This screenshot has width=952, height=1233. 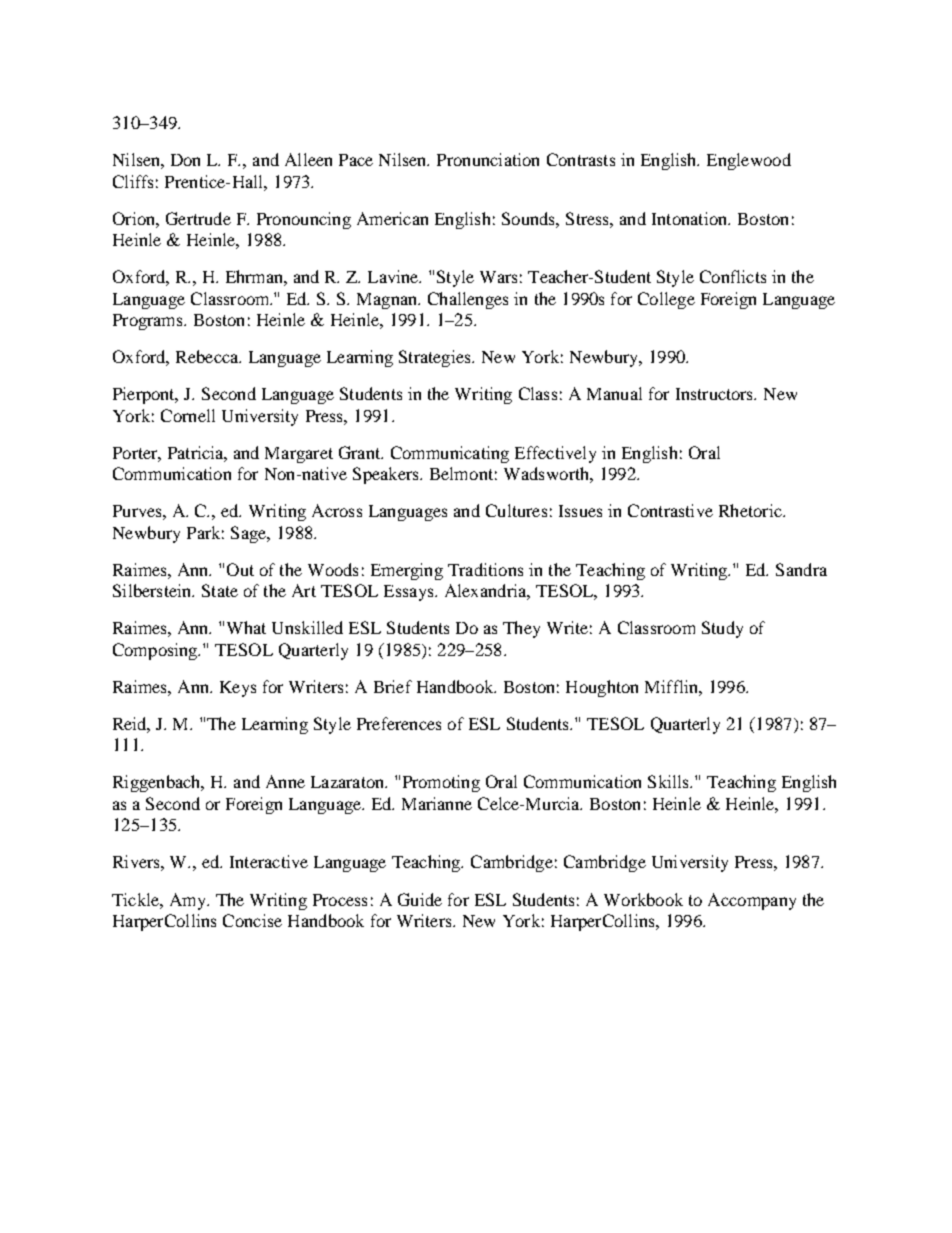 What do you see at coordinates (488, 159) in the screenshot?
I see `Pronunciation` at bounding box center [488, 159].
